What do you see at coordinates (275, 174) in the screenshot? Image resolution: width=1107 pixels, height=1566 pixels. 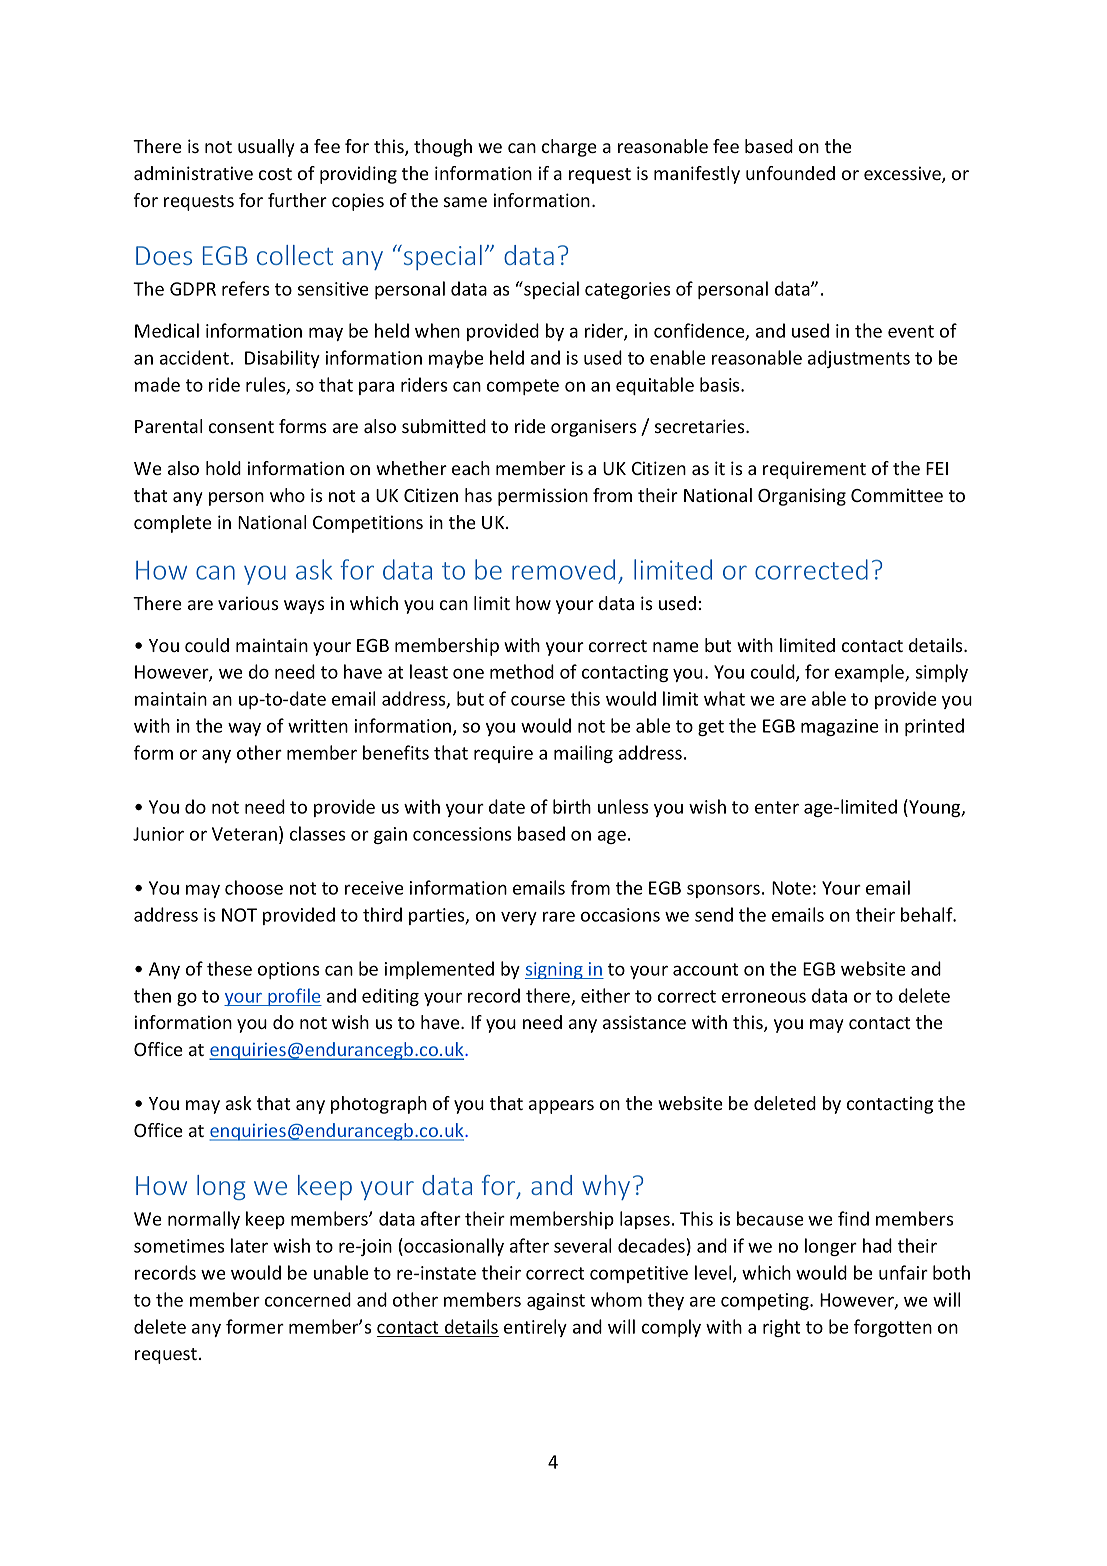 I see `cost` at bounding box center [275, 174].
